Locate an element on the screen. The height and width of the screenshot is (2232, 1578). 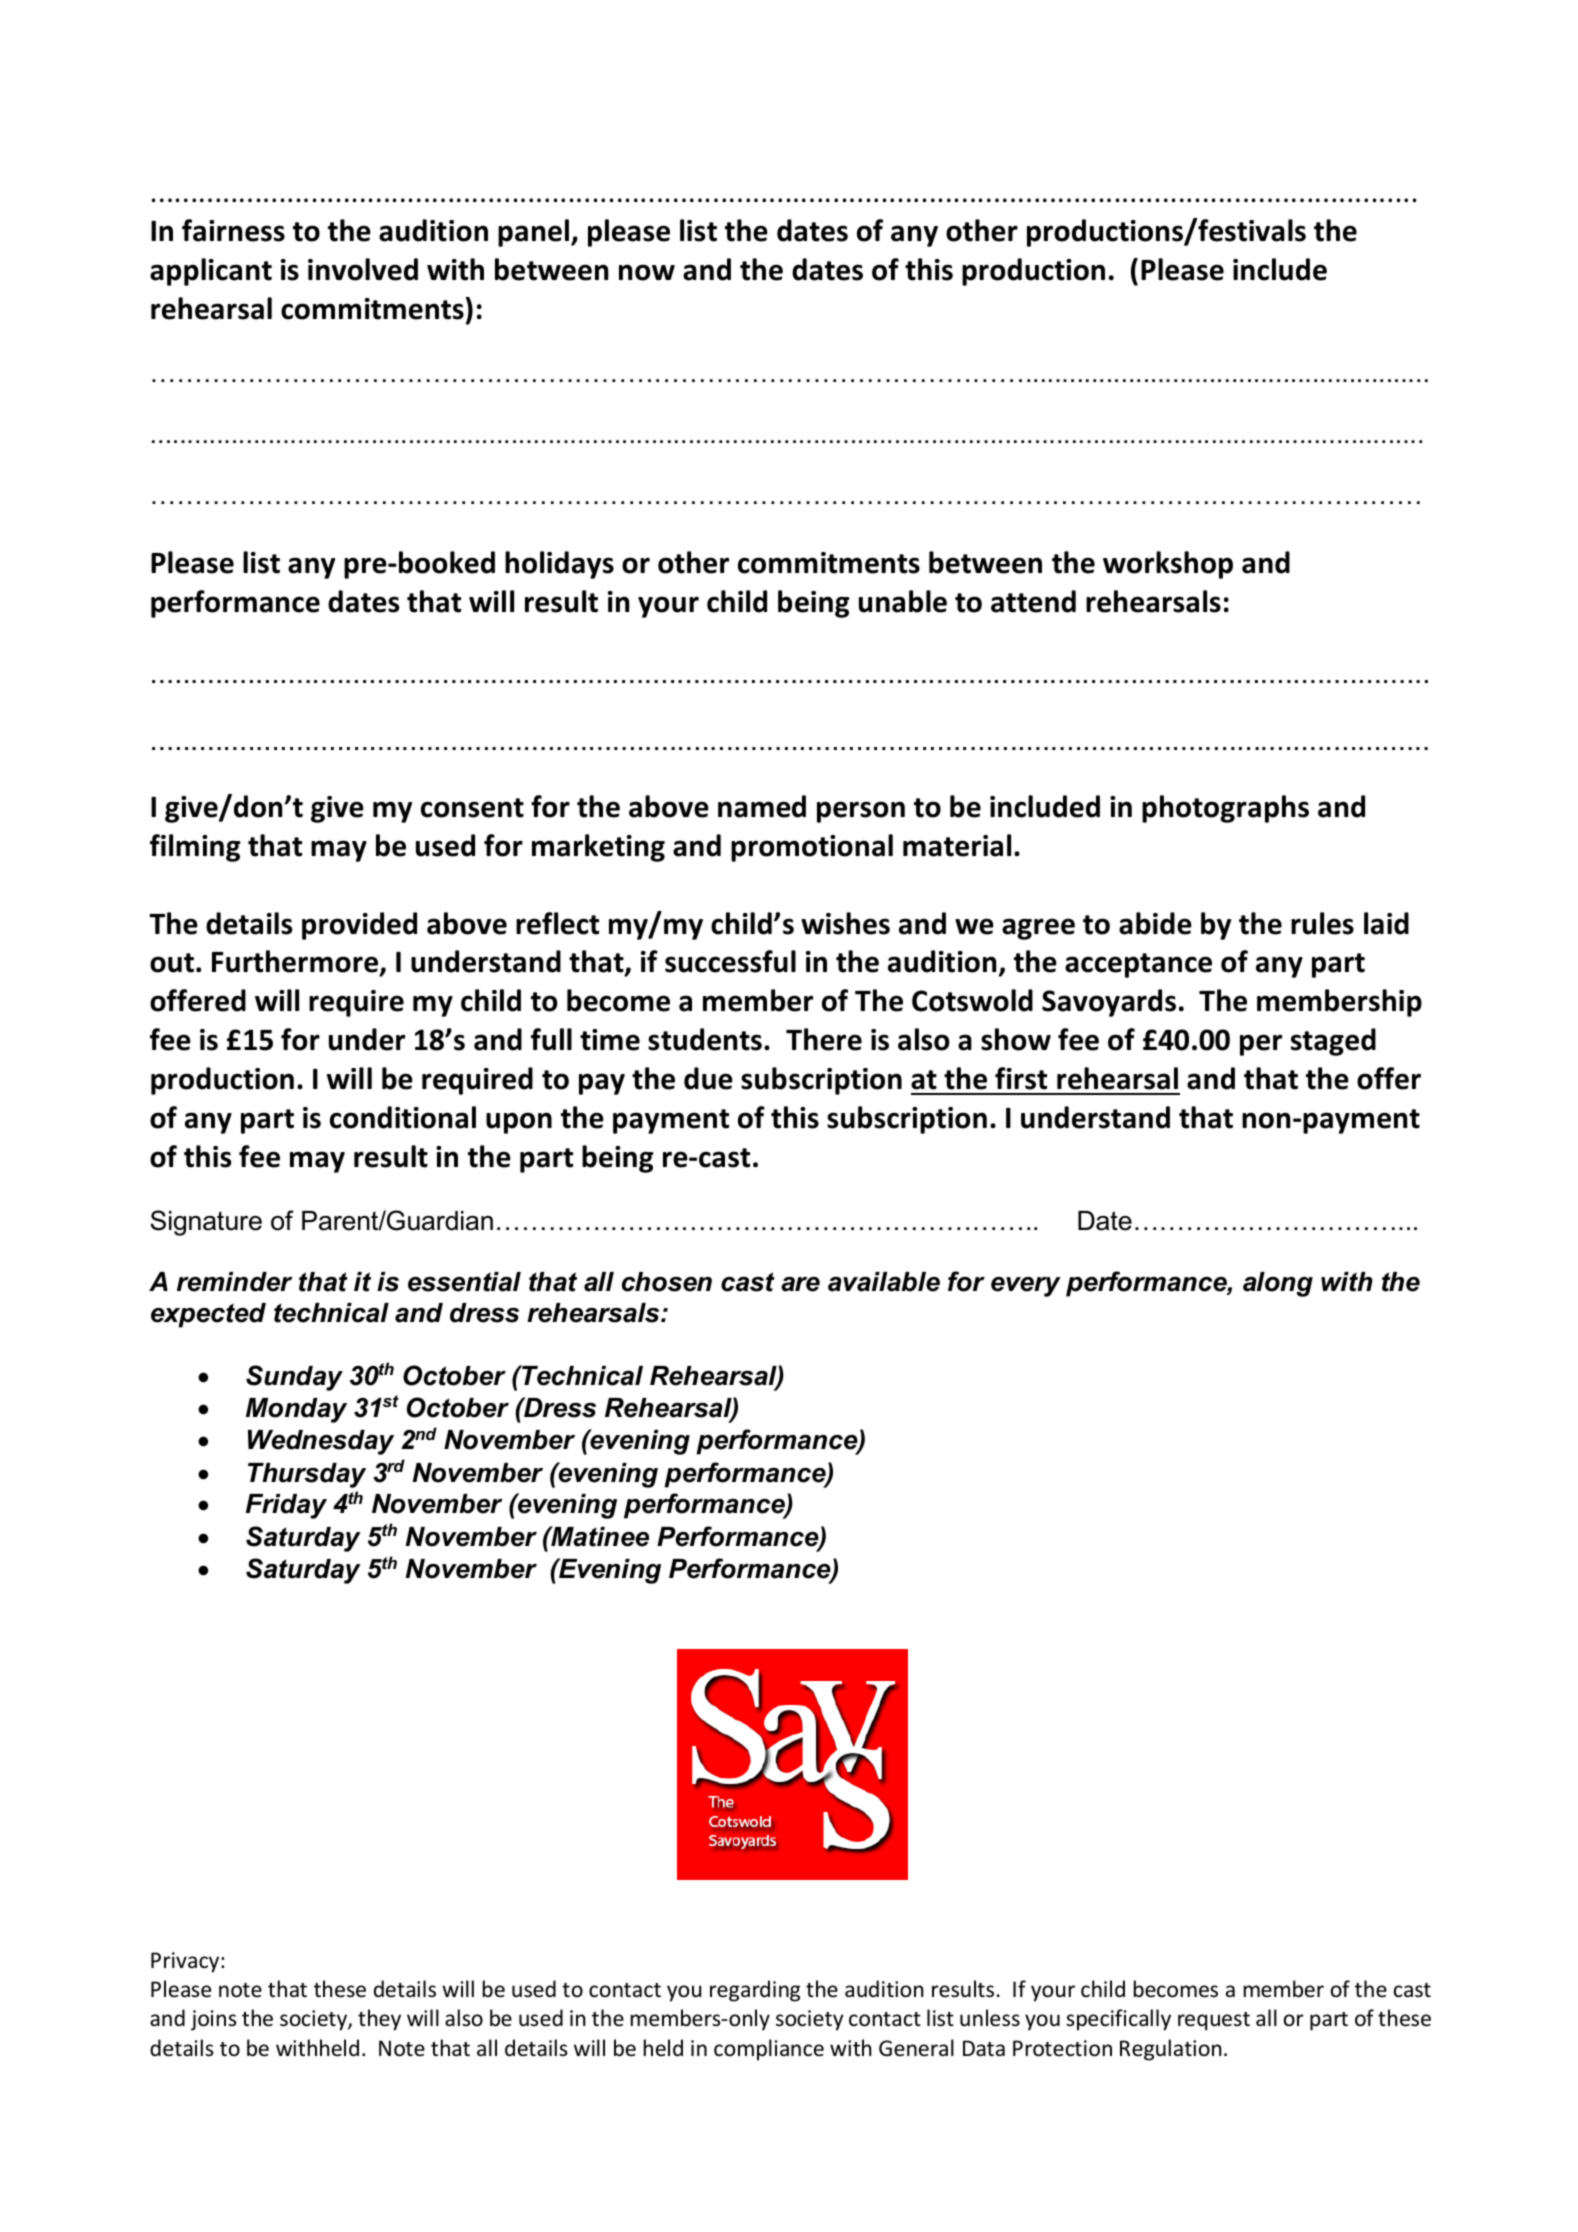
regarding is located at coordinates (755, 1991).
